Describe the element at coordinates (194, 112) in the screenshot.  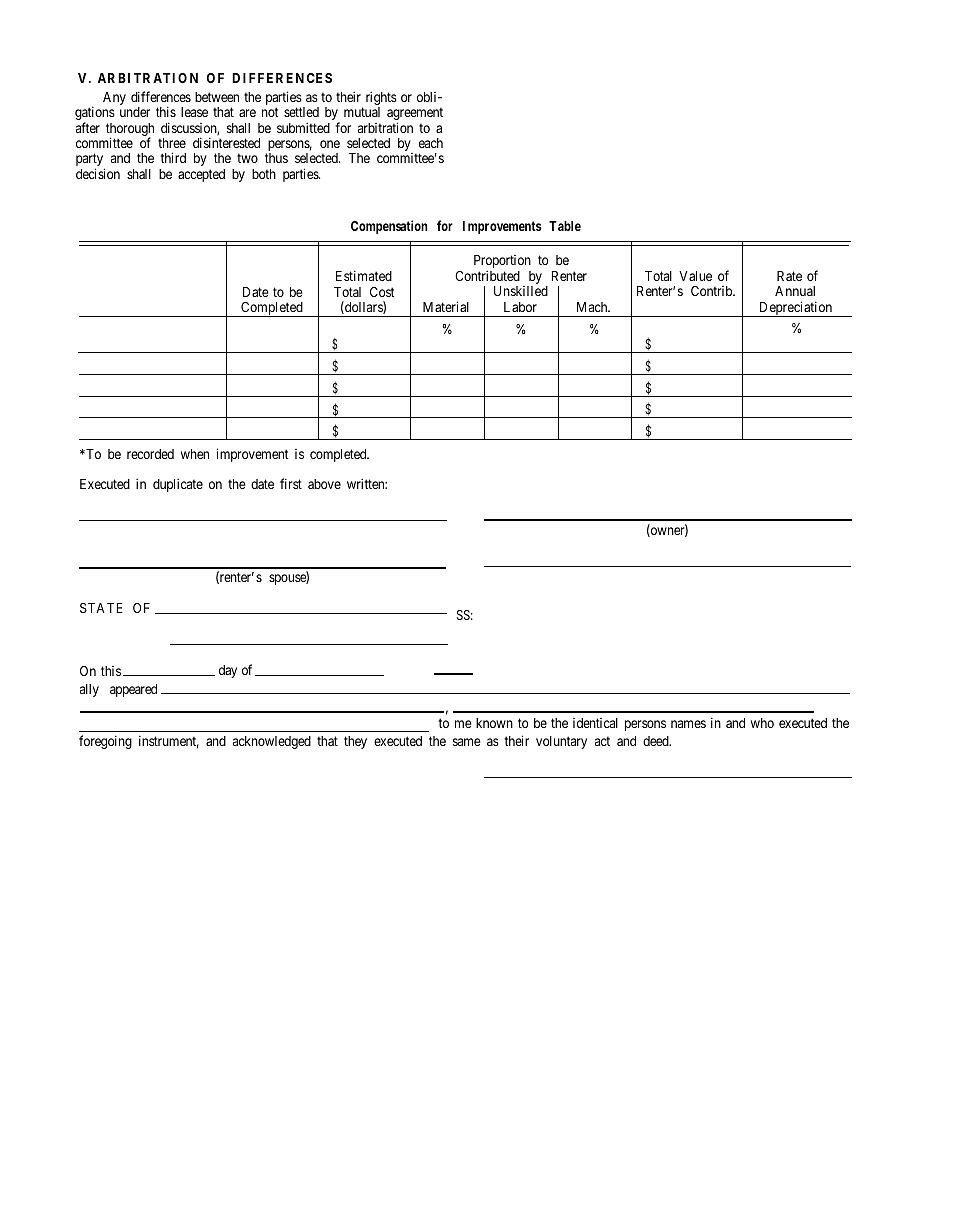
I see `lease` at that location.
